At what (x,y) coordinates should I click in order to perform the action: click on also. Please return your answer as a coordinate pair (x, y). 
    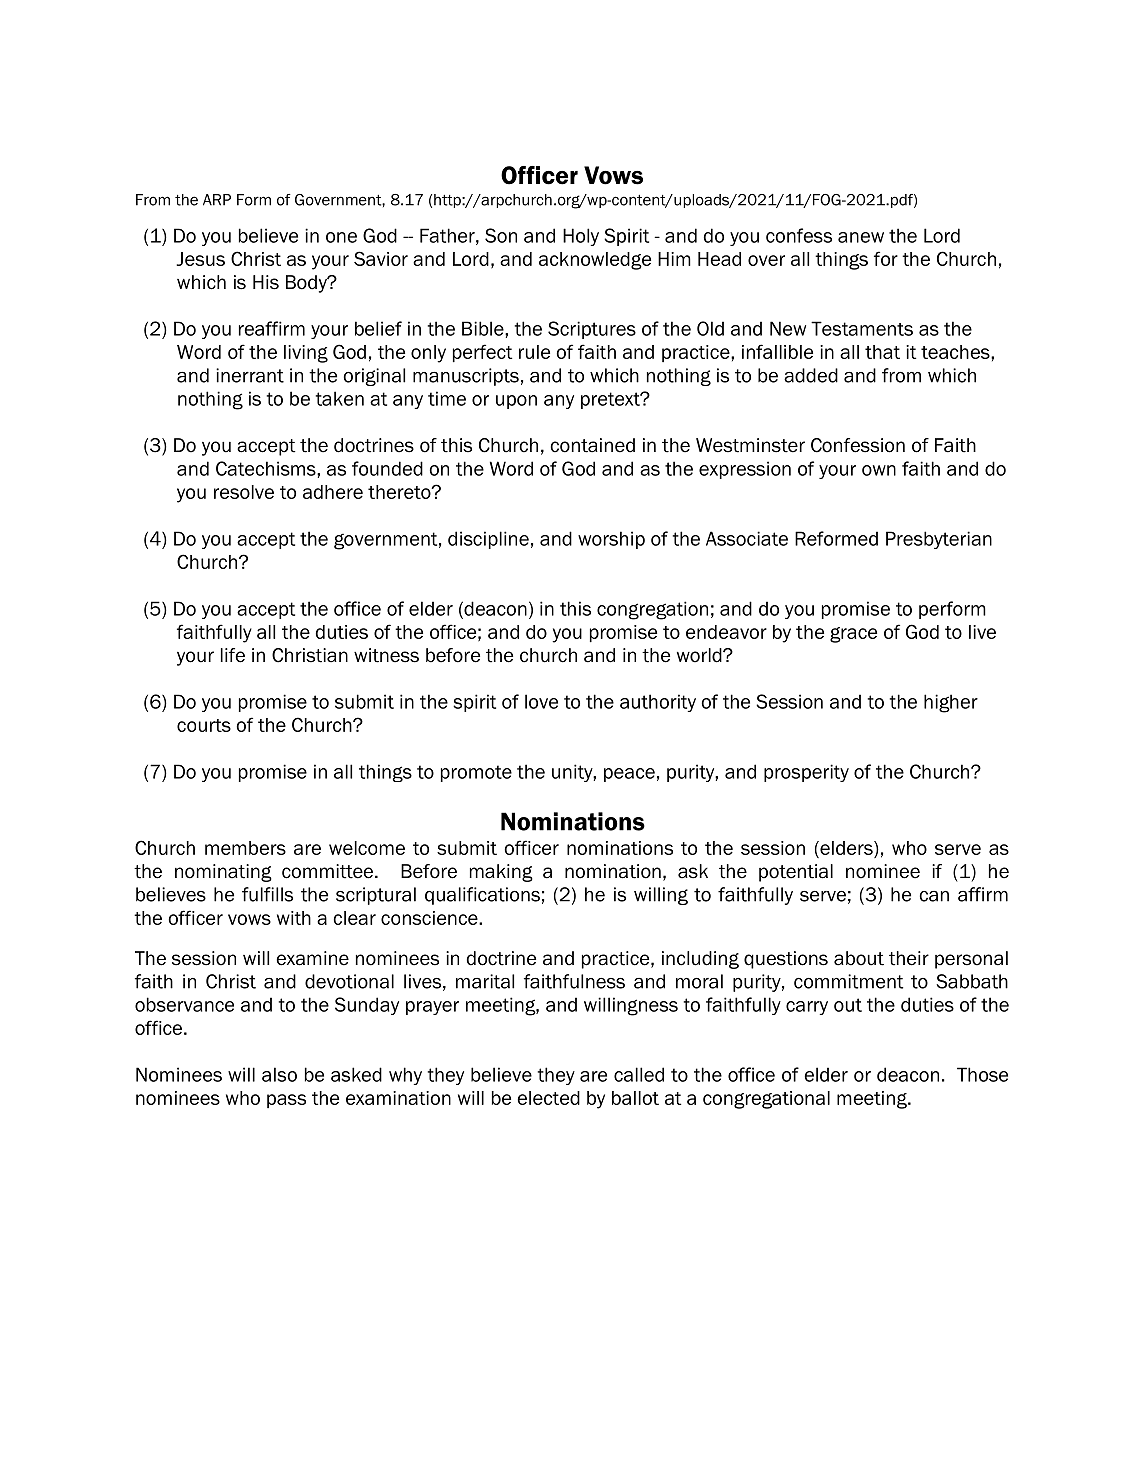
    Looking at the image, I should click on (279, 1074).
